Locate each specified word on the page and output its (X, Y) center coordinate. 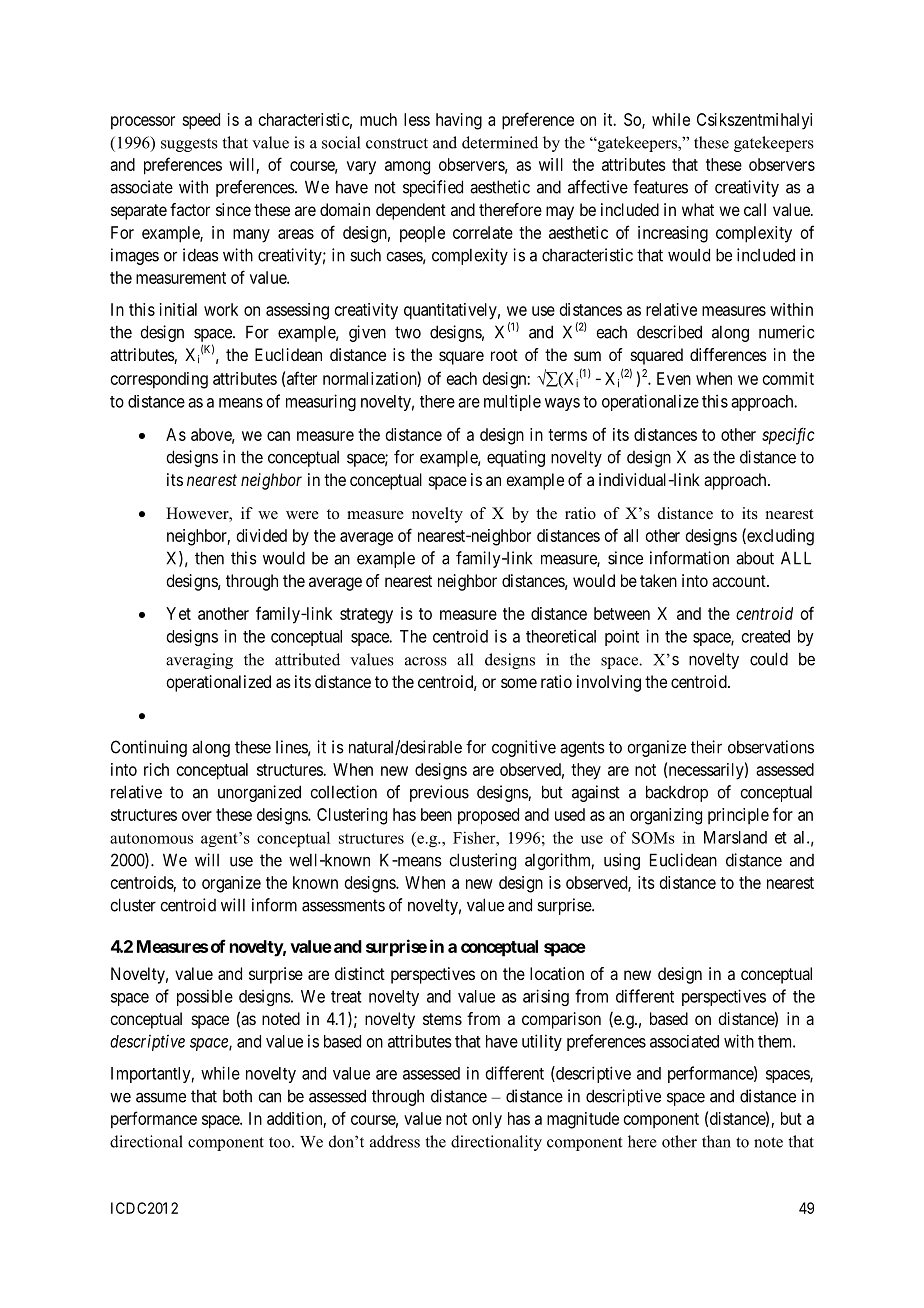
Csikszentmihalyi (754, 121)
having (459, 121)
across (426, 661)
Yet (178, 613)
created (766, 636)
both (237, 1096)
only (487, 1120)
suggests (189, 145)
